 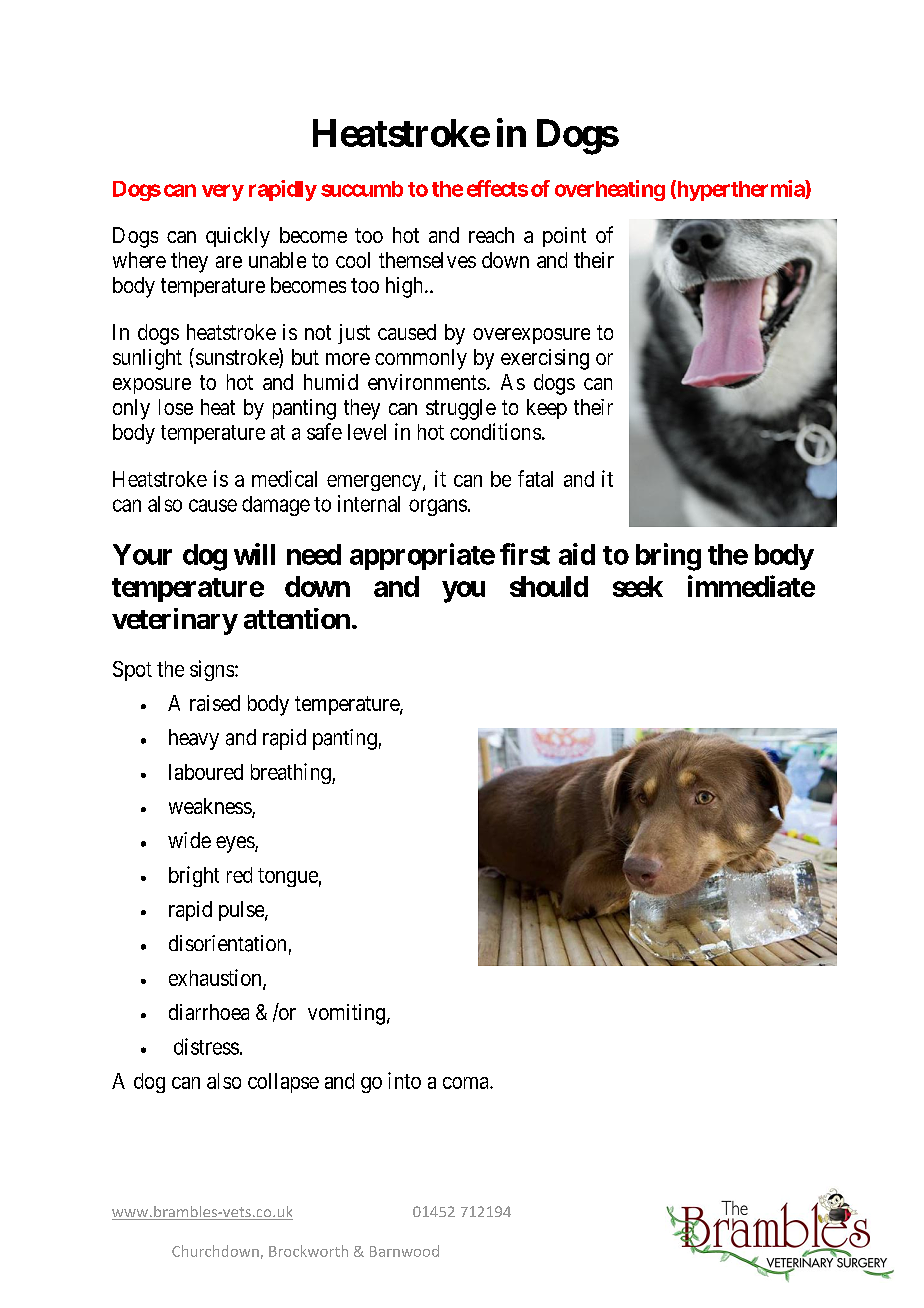 I want to click on veterinary, so click(x=175, y=621).
